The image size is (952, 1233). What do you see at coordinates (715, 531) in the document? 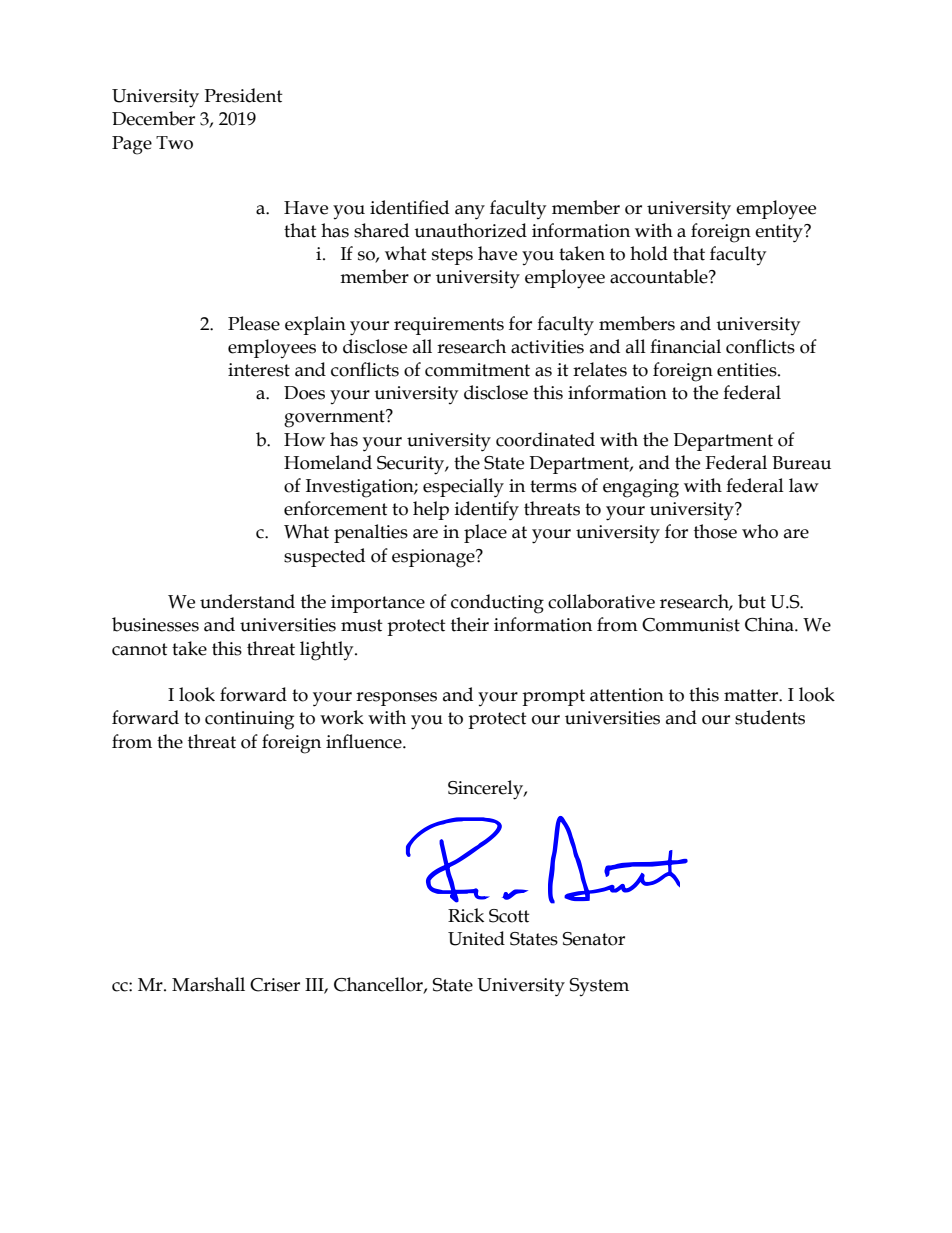
I see `those` at bounding box center [715, 531].
